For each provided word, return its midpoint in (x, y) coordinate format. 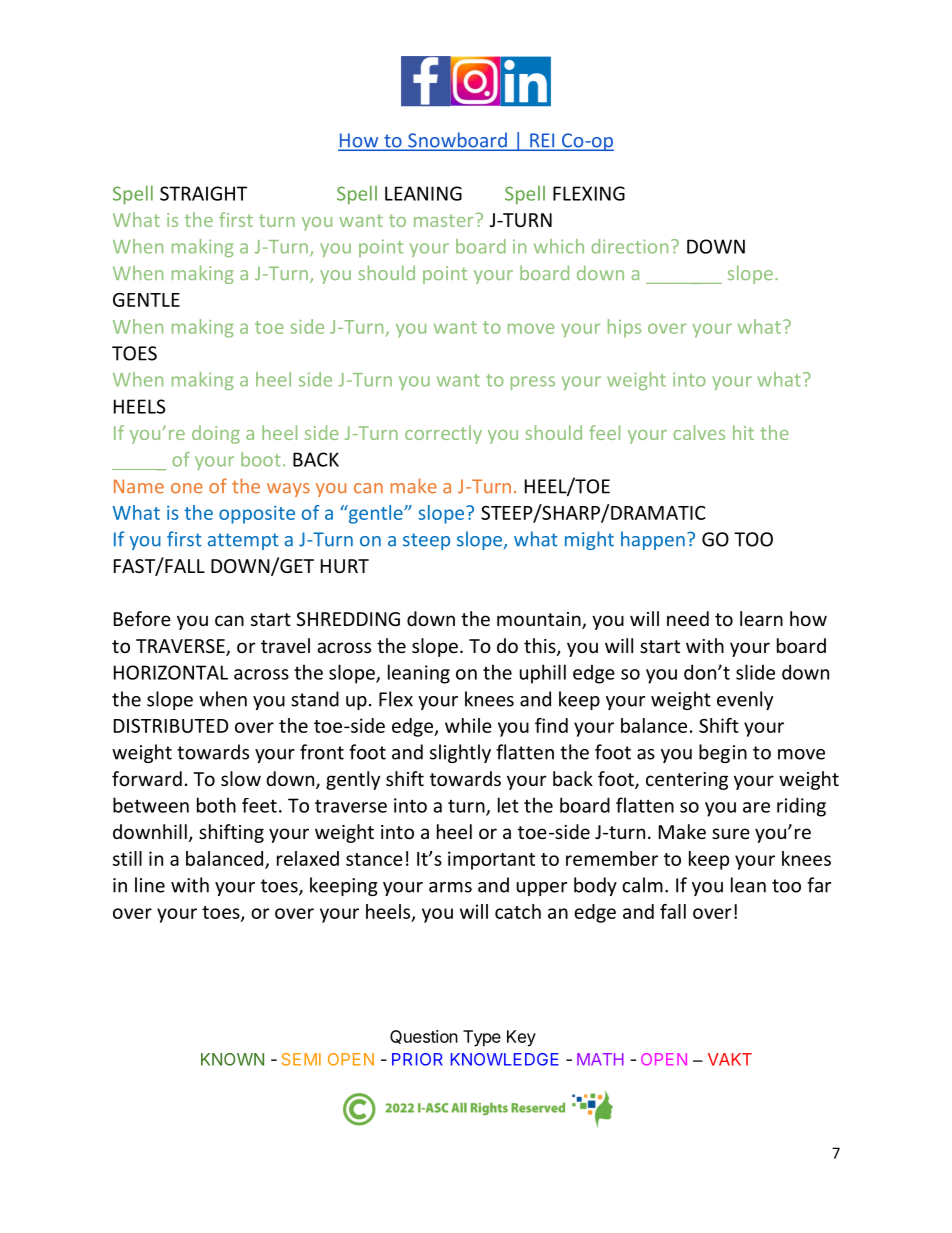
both (216, 805)
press (533, 383)
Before (142, 618)
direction (630, 246)
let (508, 805)
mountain (540, 620)
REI (542, 141)
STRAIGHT (203, 193)
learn (761, 618)
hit (743, 432)
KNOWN (232, 1059)
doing (216, 434)
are (756, 807)
